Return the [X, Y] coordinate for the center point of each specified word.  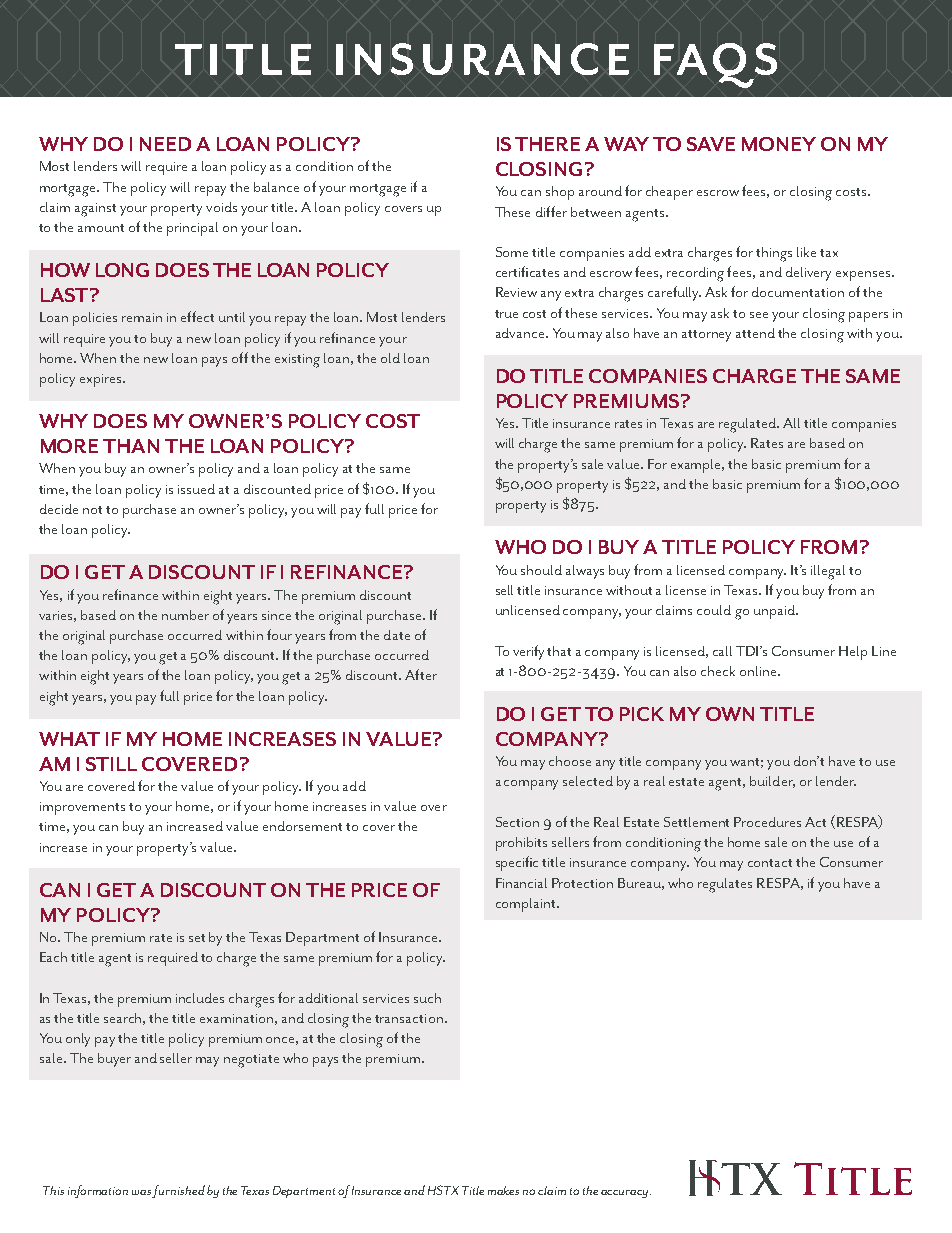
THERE [547, 144]
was [142, 1194]
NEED [165, 144]
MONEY [779, 144]
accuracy [626, 1194]
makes [503, 1190]
